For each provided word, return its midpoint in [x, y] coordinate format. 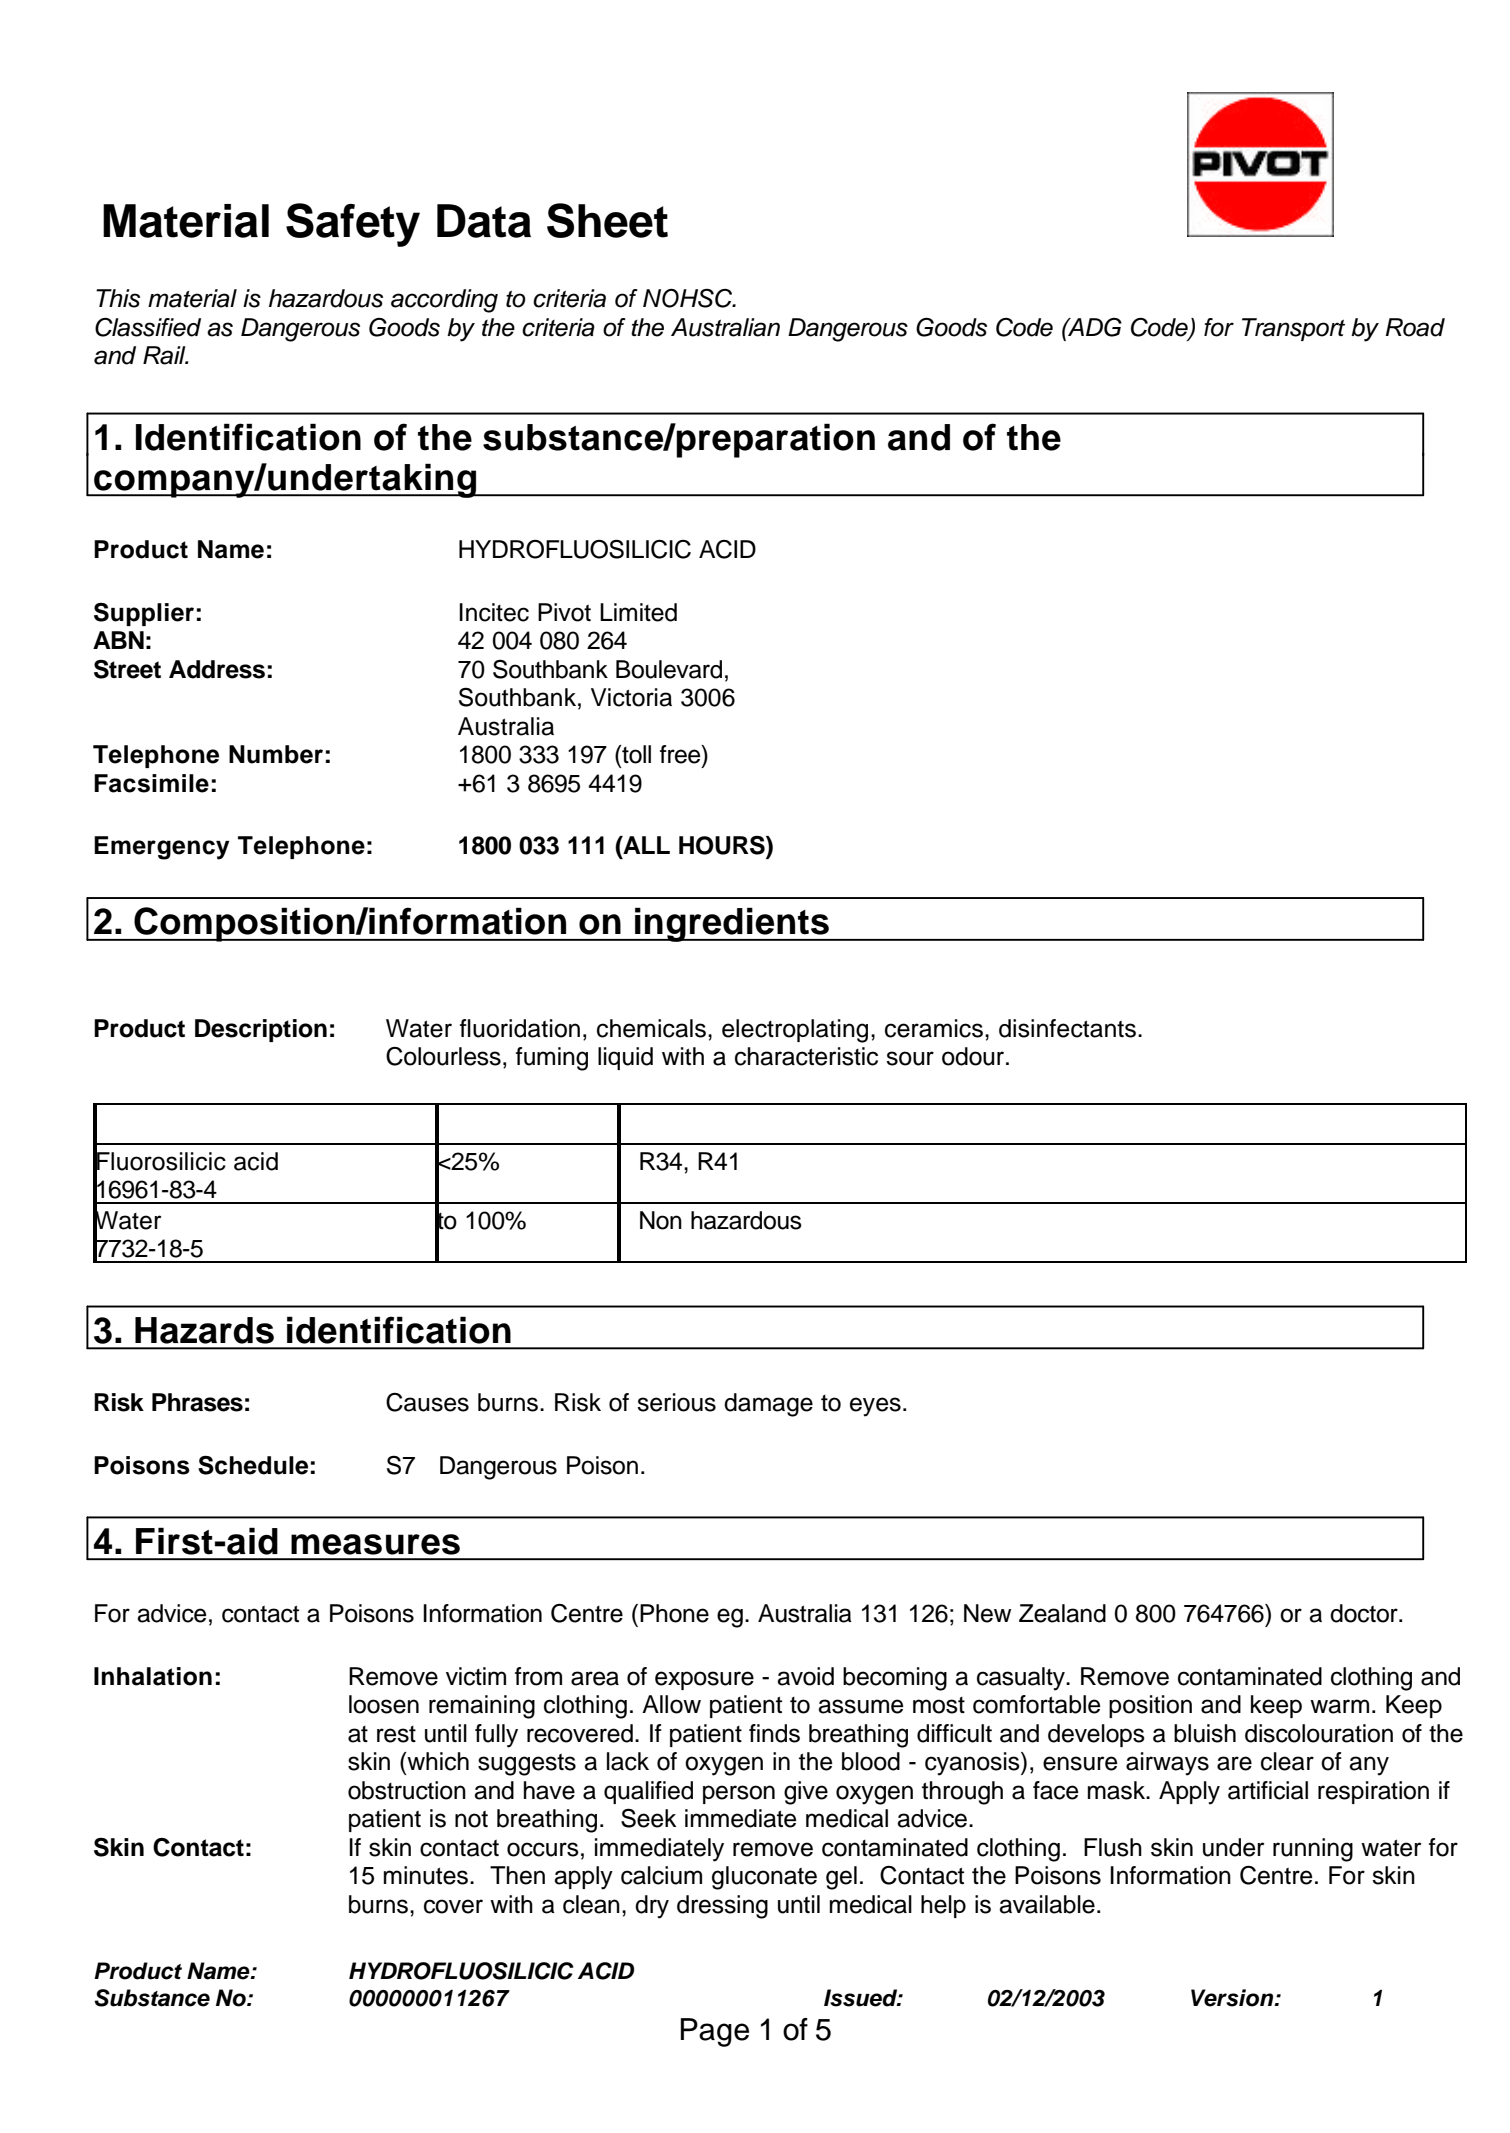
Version [1233, 1998]
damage [768, 1405]
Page [715, 2032]
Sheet [607, 220]
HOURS [723, 845]
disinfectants [1067, 1028]
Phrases [197, 1402]
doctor [1365, 1613]
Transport [1293, 329]
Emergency [162, 848]
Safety [353, 225]
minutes [426, 1875]
